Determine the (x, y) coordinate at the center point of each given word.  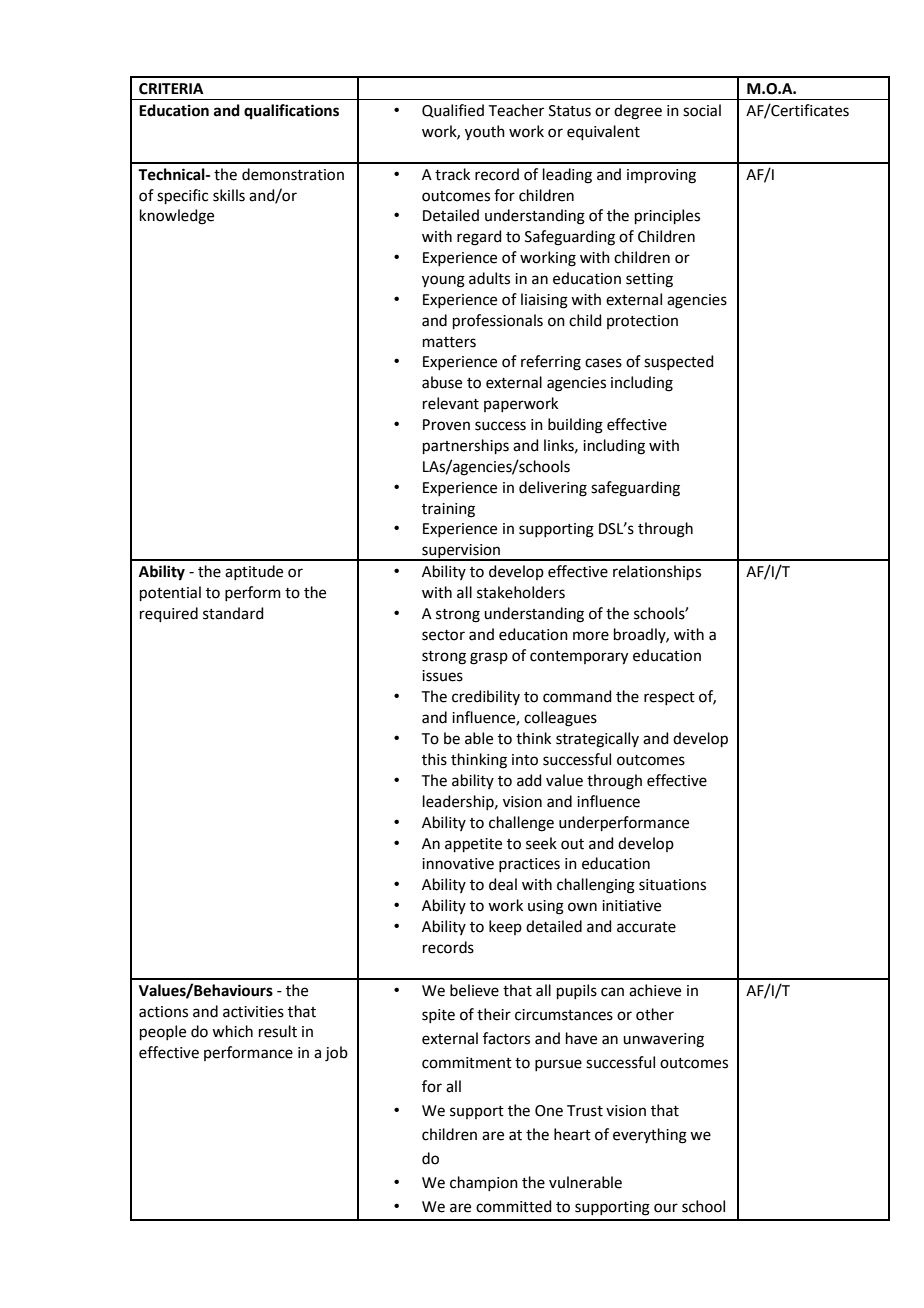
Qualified (453, 111)
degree (638, 112)
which (232, 1031)
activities (253, 1012)
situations (672, 885)
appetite (473, 845)
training (448, 510)
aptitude (254, 572)
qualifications (291, 112)
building (575, 426)
